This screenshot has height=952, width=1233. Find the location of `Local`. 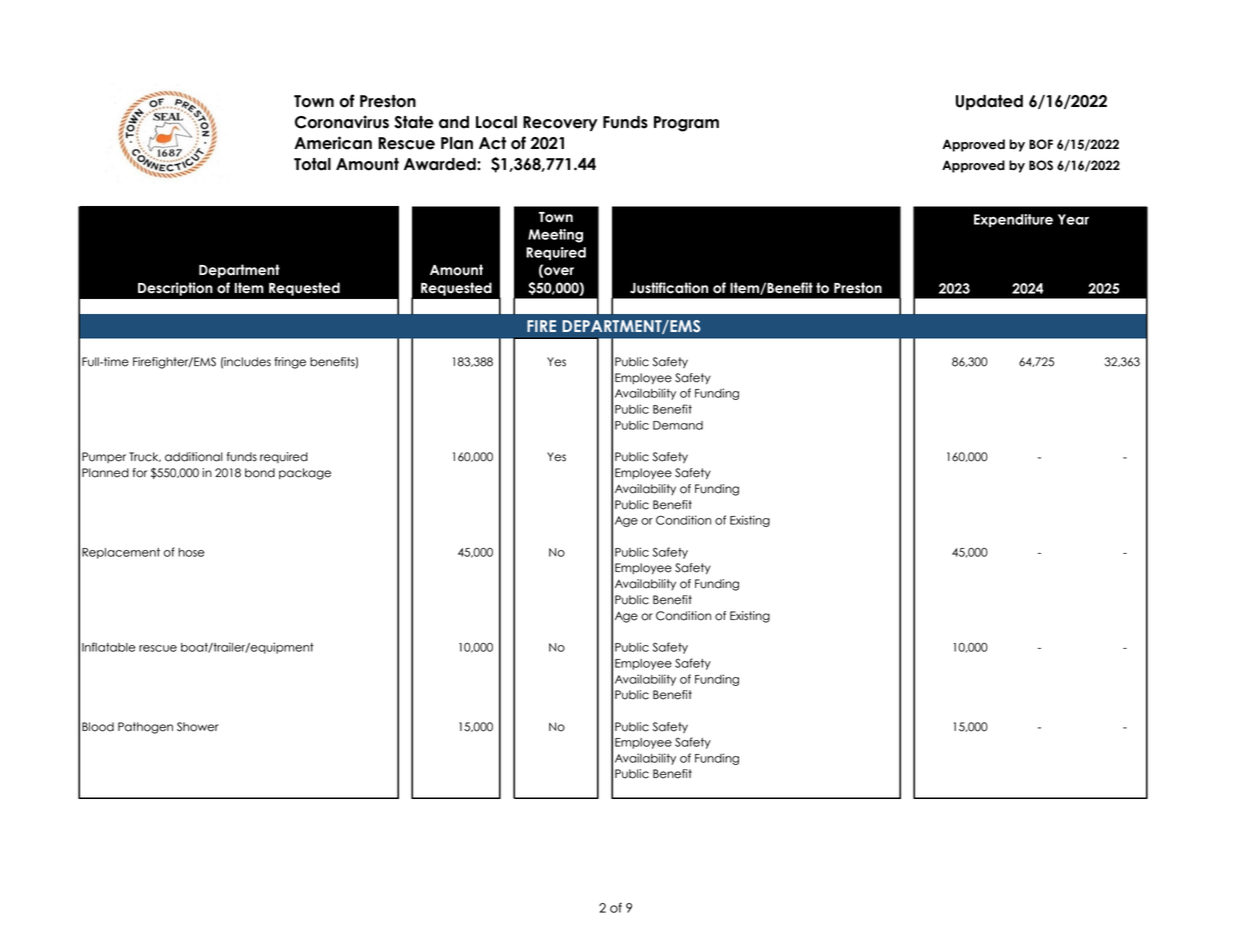

Local is located at coordinates (496, 122).
